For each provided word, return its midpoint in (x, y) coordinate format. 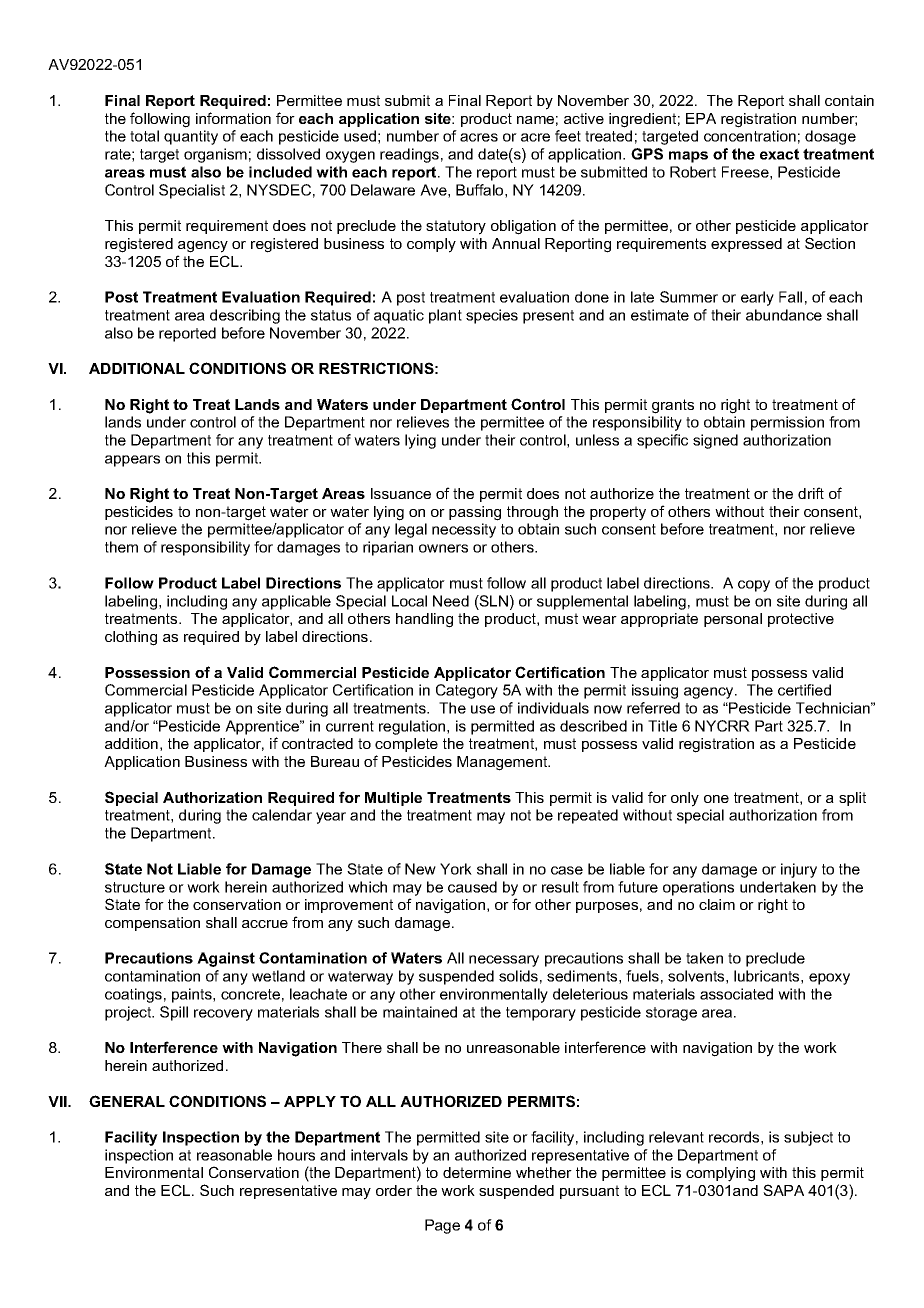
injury (799, 870)
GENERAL (127, 1101)
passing (475, 513)
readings (409, 155)
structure (135, 887)
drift (811, 493)
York (456, 869)
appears (132, 461)
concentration (750, 136)
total (144, 136)
